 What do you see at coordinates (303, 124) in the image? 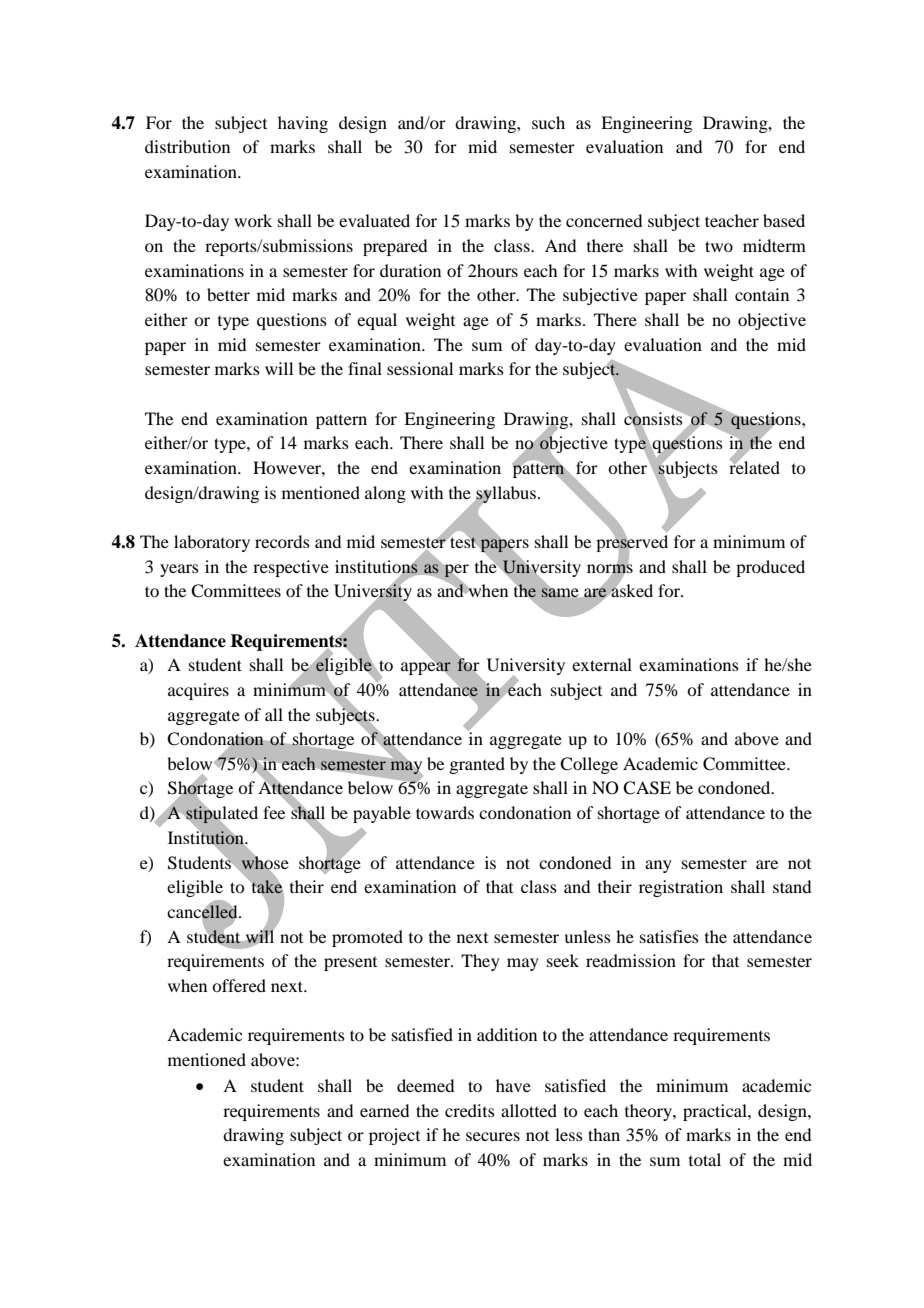
I see `having` at bounding box center [303, 124].
